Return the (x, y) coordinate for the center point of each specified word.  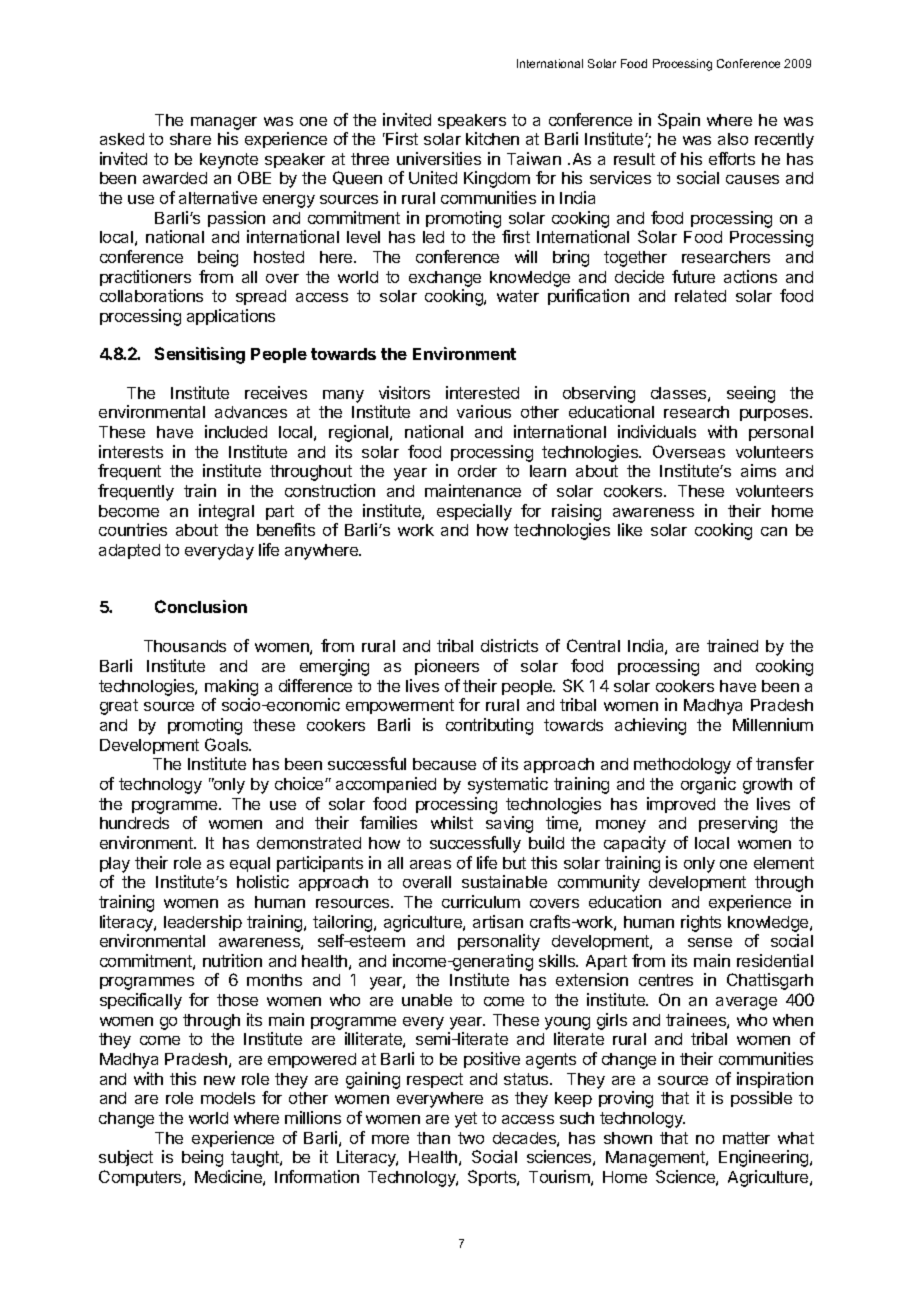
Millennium (773, 724)
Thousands (185, 646)
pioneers (447, 667)
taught (256, 1159)
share (190, 139)
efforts (732, 158)
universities (439, 158)
